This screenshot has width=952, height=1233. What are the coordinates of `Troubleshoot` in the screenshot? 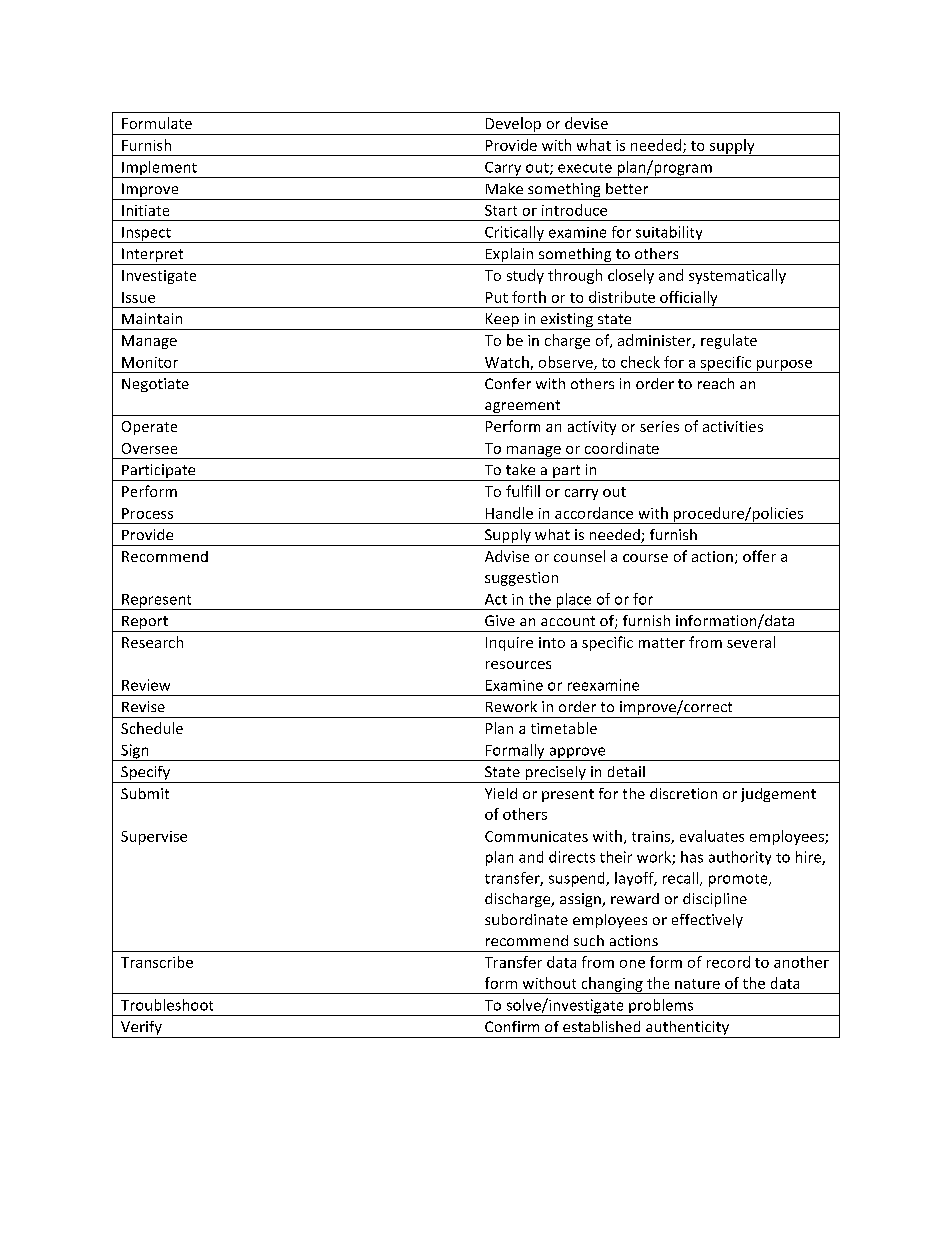 It's located at (167, 1005).
